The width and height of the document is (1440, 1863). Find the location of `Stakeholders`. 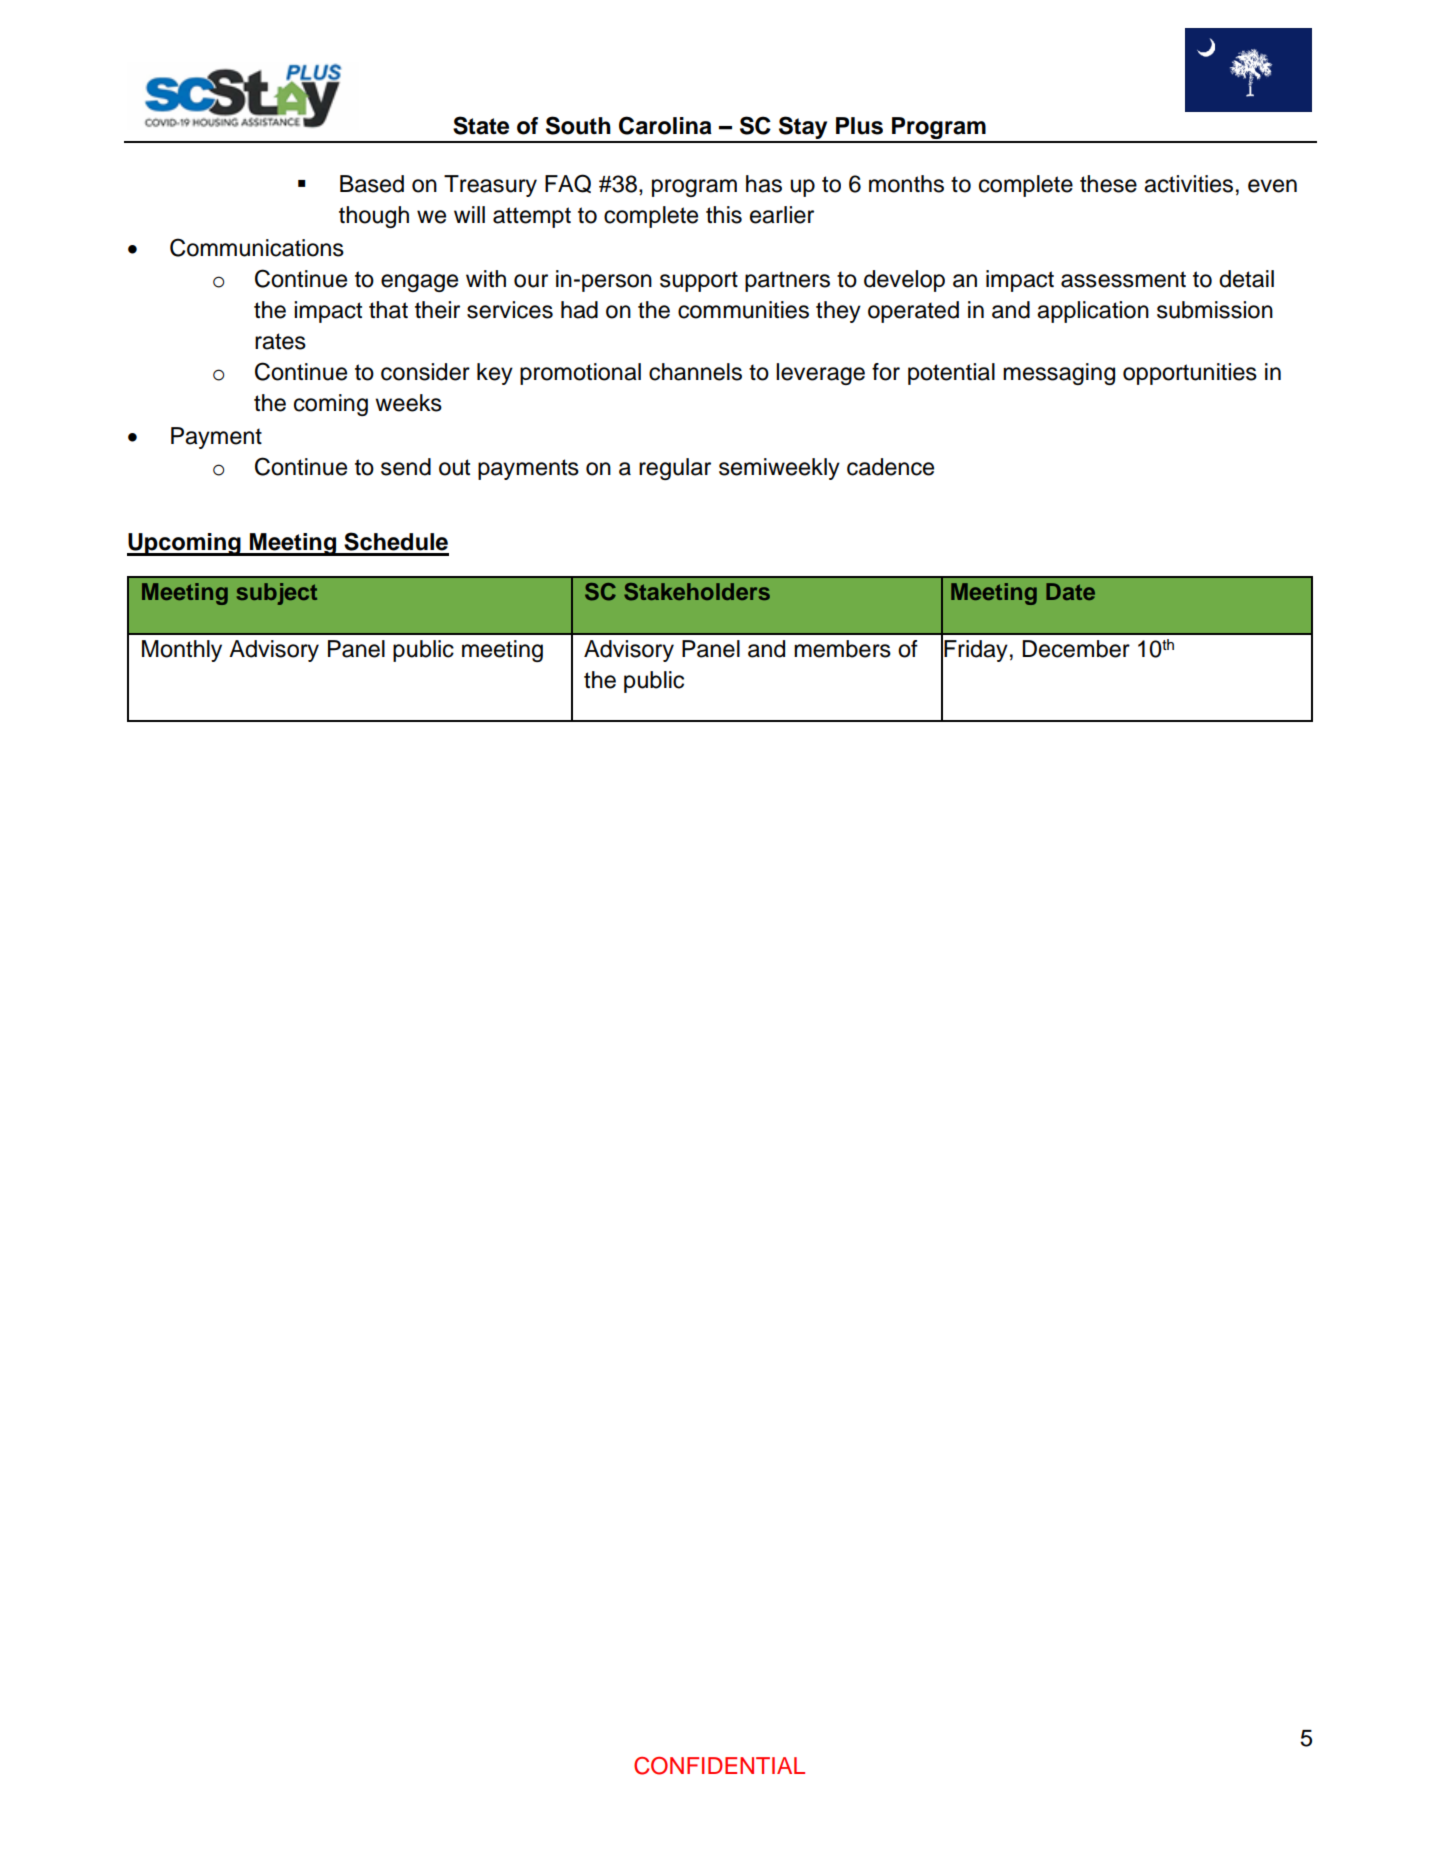

Stakeholders is located at coordinates (697, 592).
